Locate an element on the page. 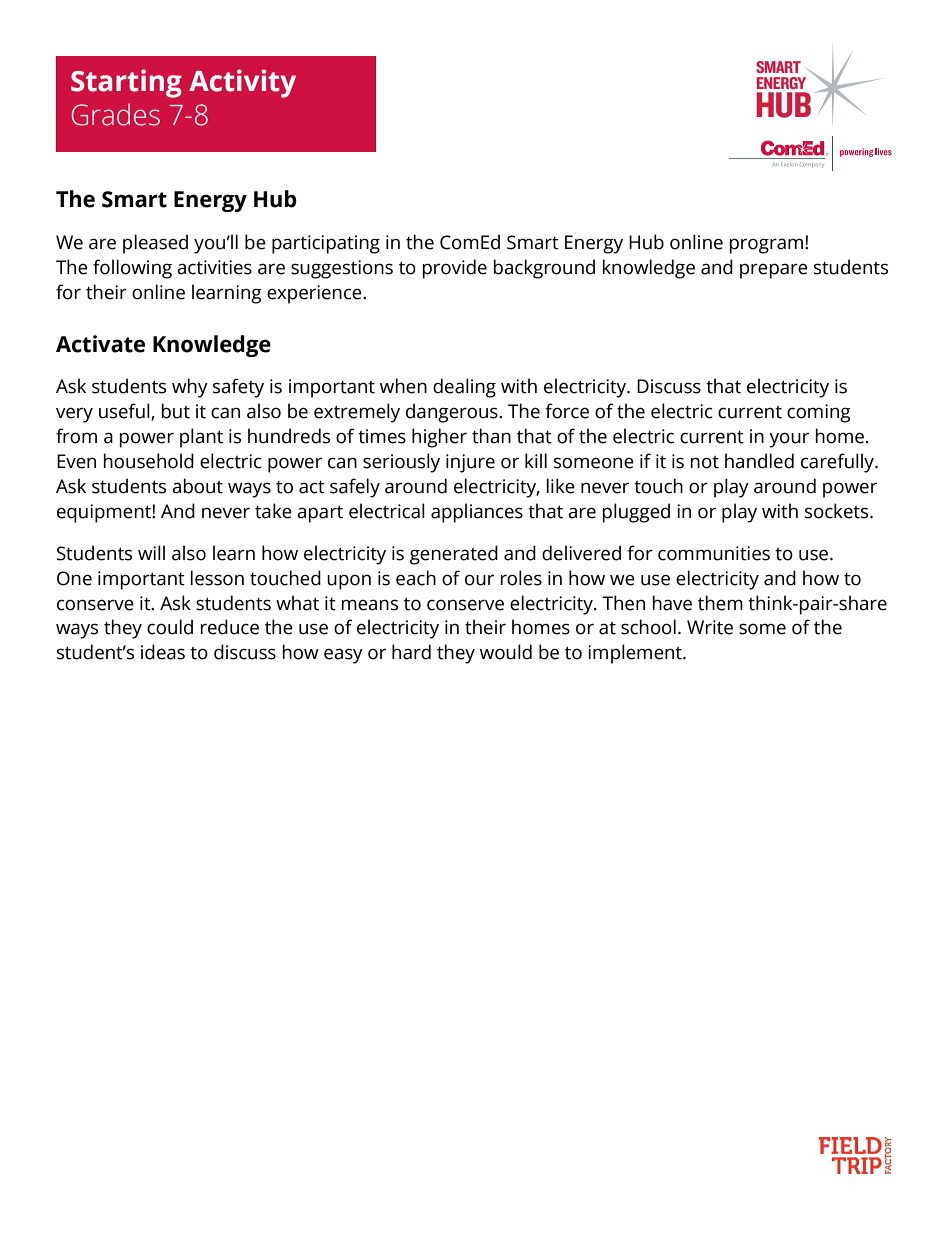  pleased is located at coordinates (155, 244).
